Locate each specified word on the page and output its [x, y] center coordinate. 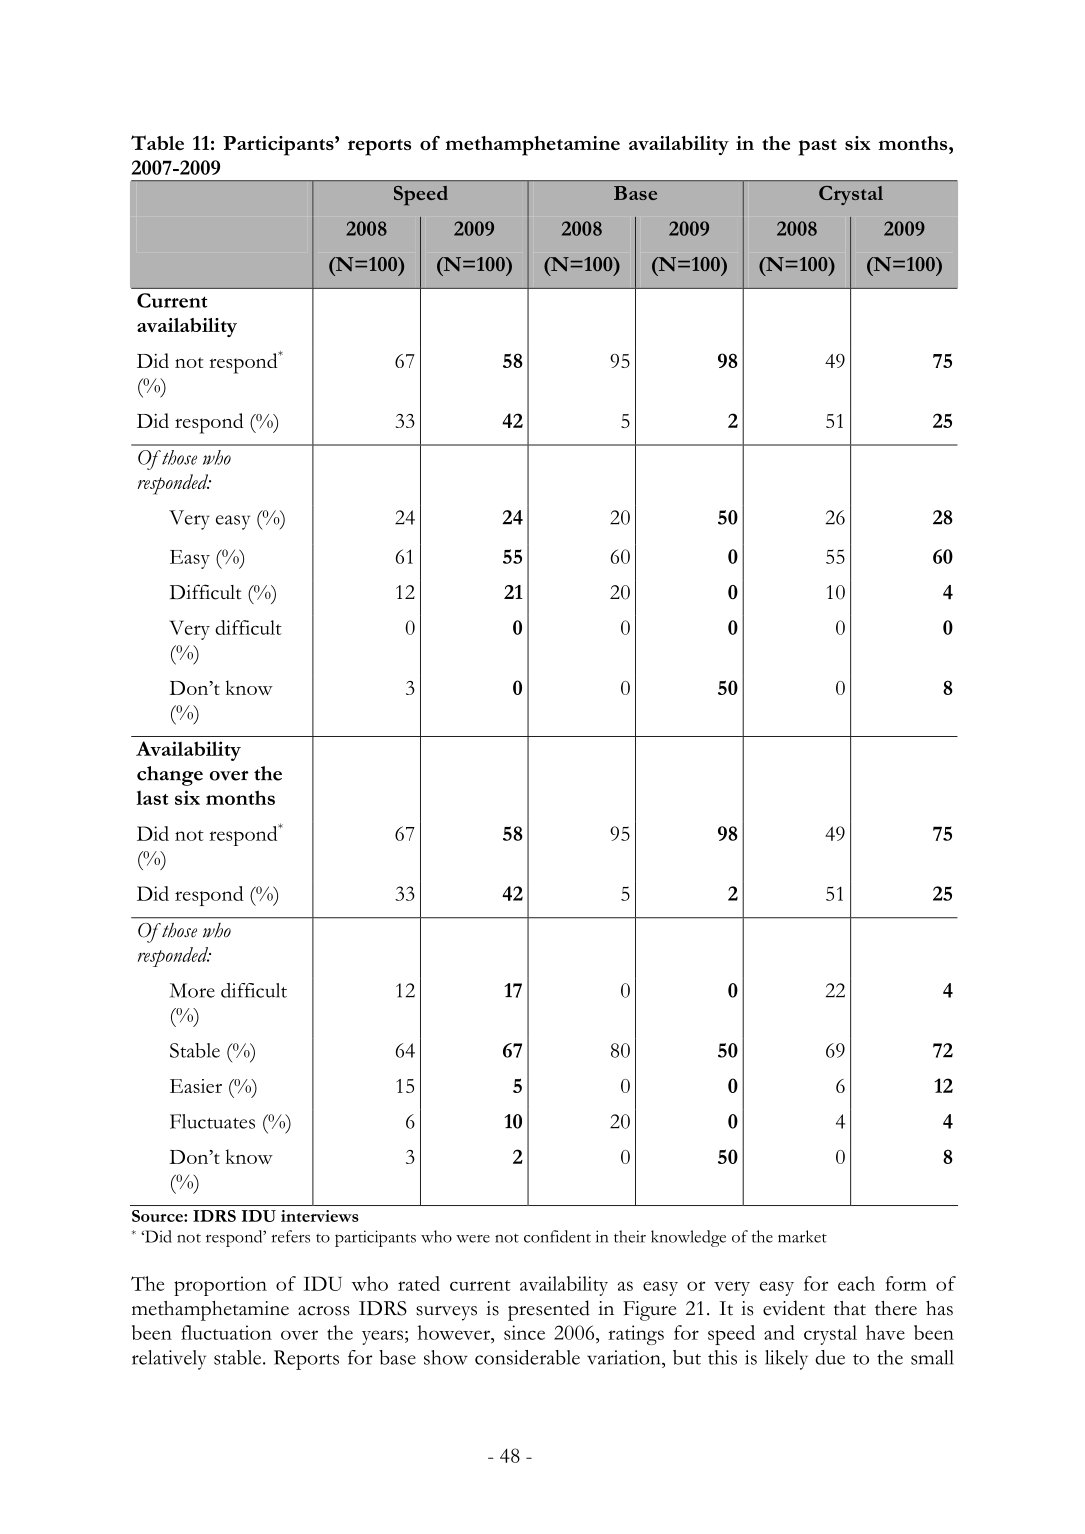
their [630, 1236]
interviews [320, 1216]
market [802, 1236]
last [152, 797]
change [170, 776]
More [192, 990]
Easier [196, 1086]
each [856, 1283]
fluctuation [226, 1332]
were [473, 1239]
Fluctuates [212, 1121]
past [817, 147]
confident [557, 1236]
